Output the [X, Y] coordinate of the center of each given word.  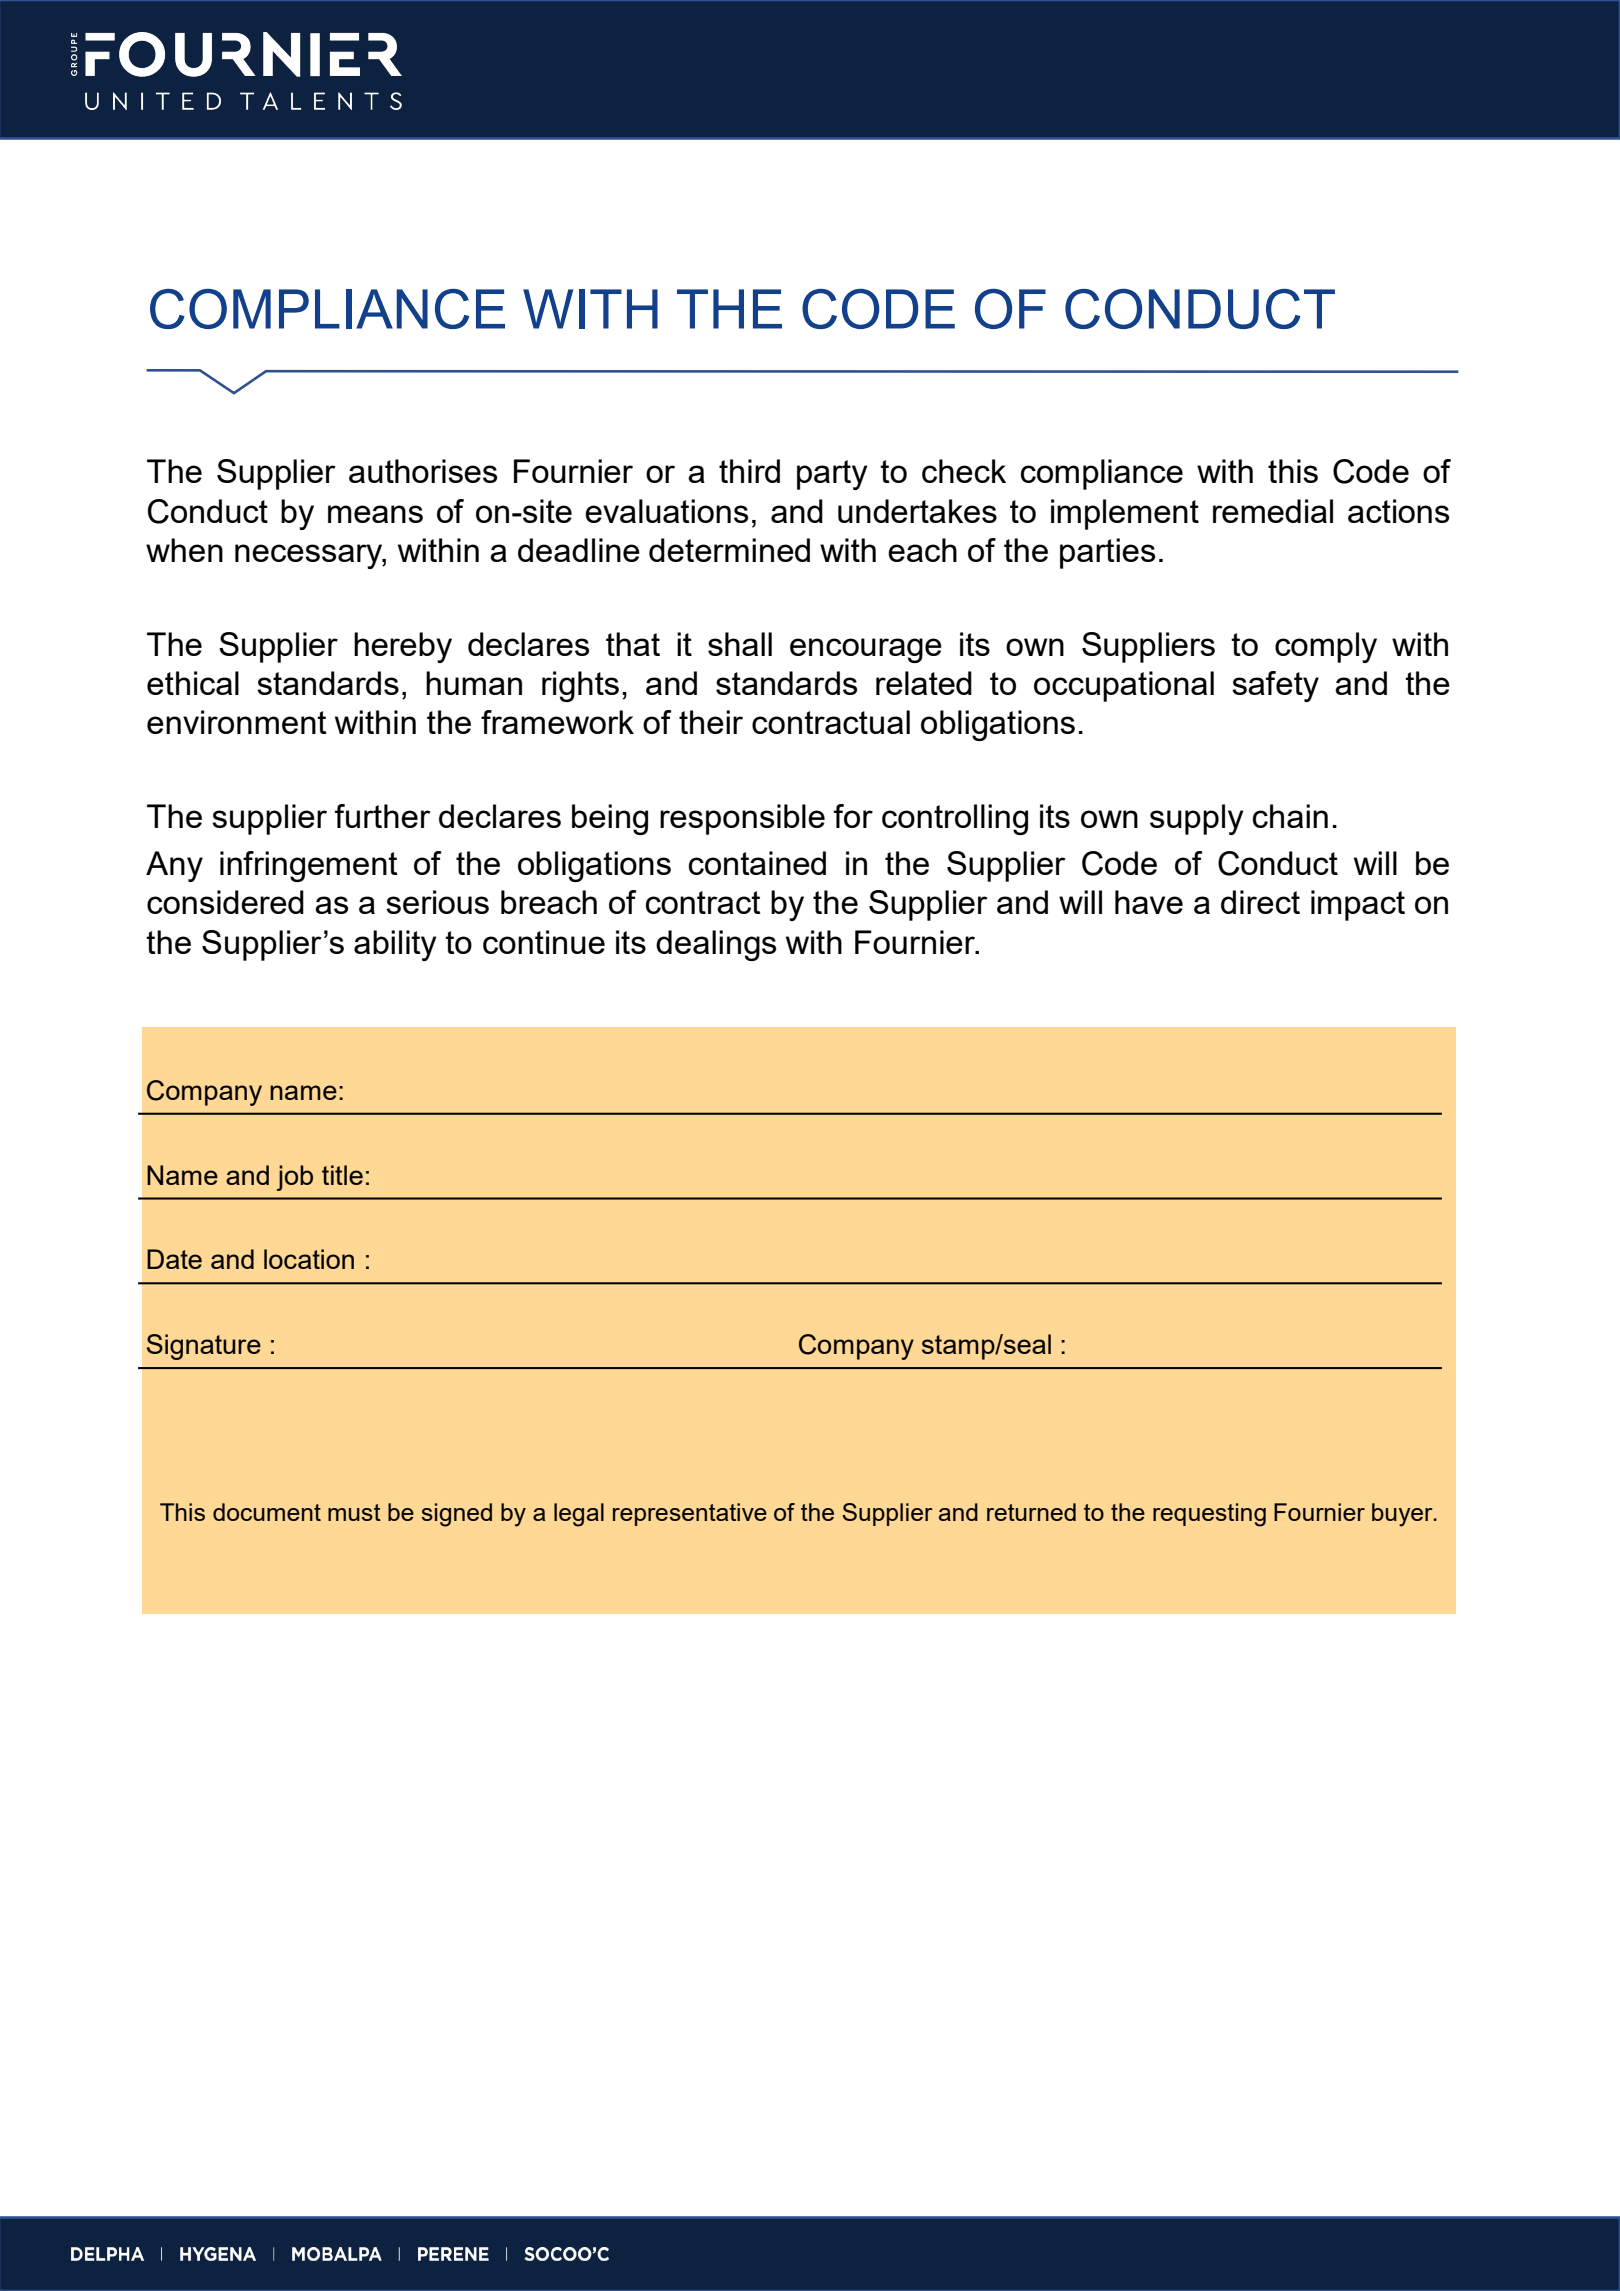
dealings [716, 945]
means [375, 514]
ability [395, 945]
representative [690, 1514]
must [354, 1512]
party [832, 475]
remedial [1273, 511]
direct [1260, 902]
